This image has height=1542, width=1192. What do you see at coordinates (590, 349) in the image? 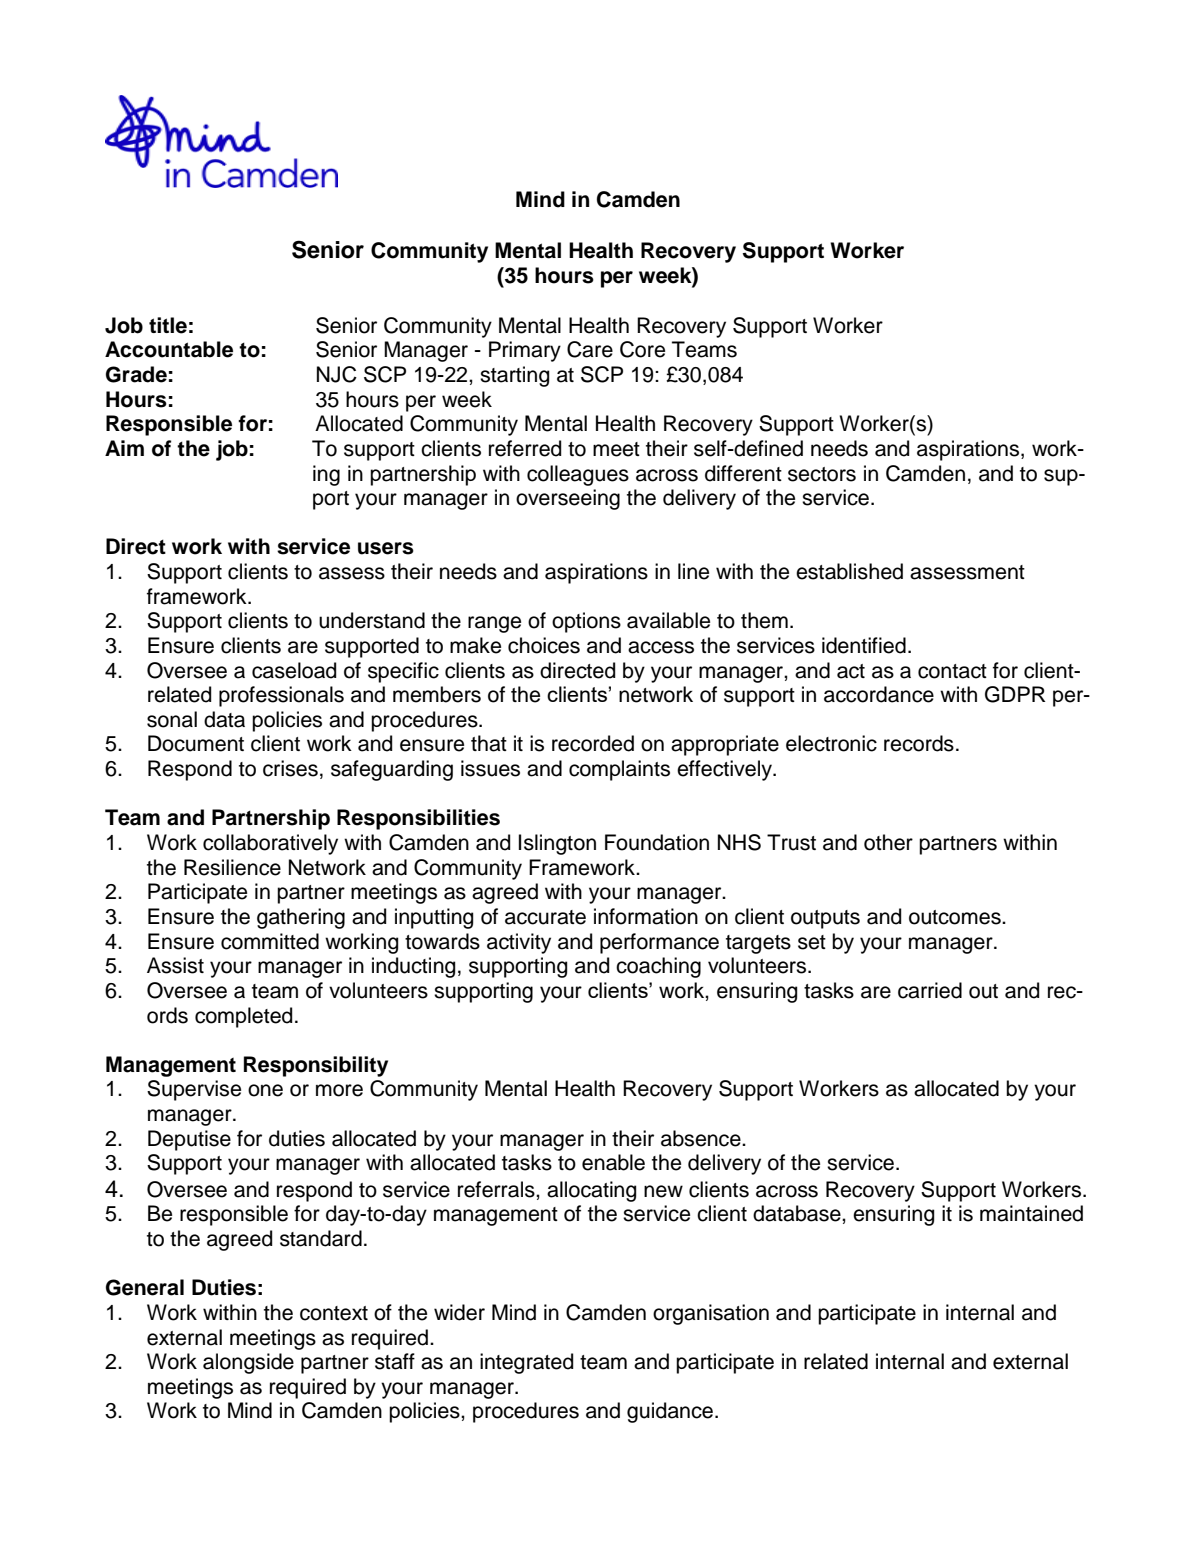
I see `Care` at bounding box center [590, 349].
